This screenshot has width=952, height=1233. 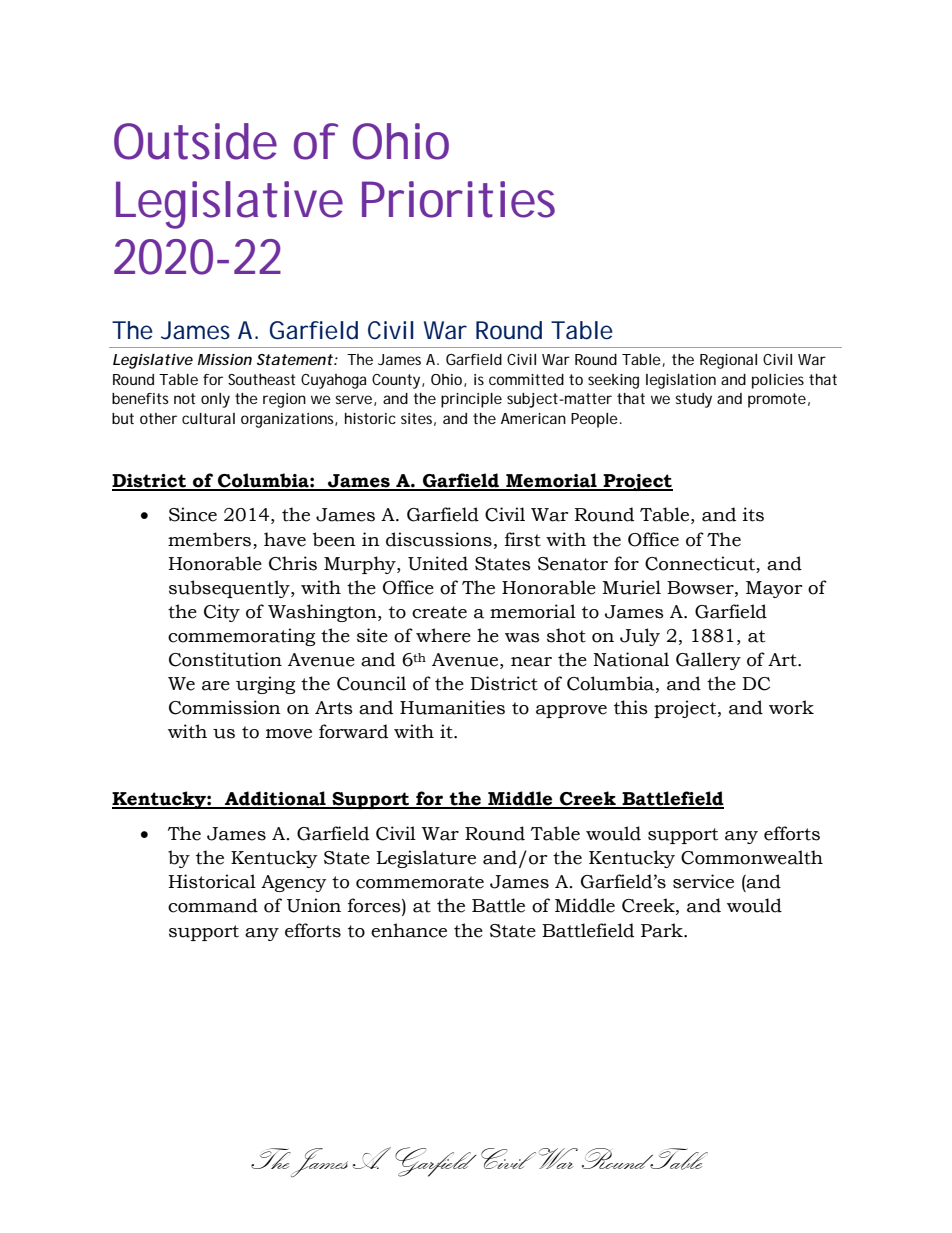 I want to click on Humanities, so click(x=452, y=707).
